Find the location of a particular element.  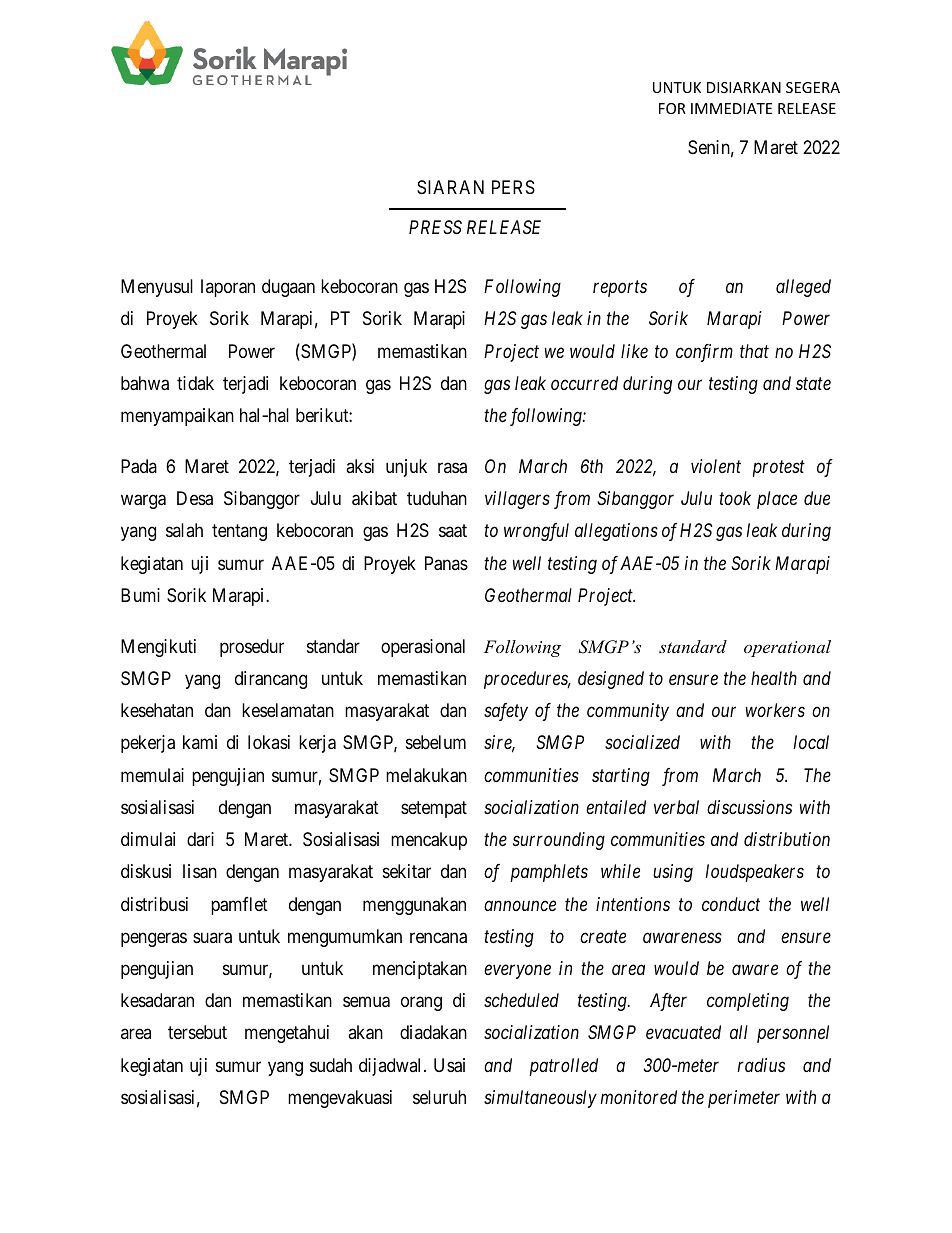

saat is located at coordinates (453, 531).
